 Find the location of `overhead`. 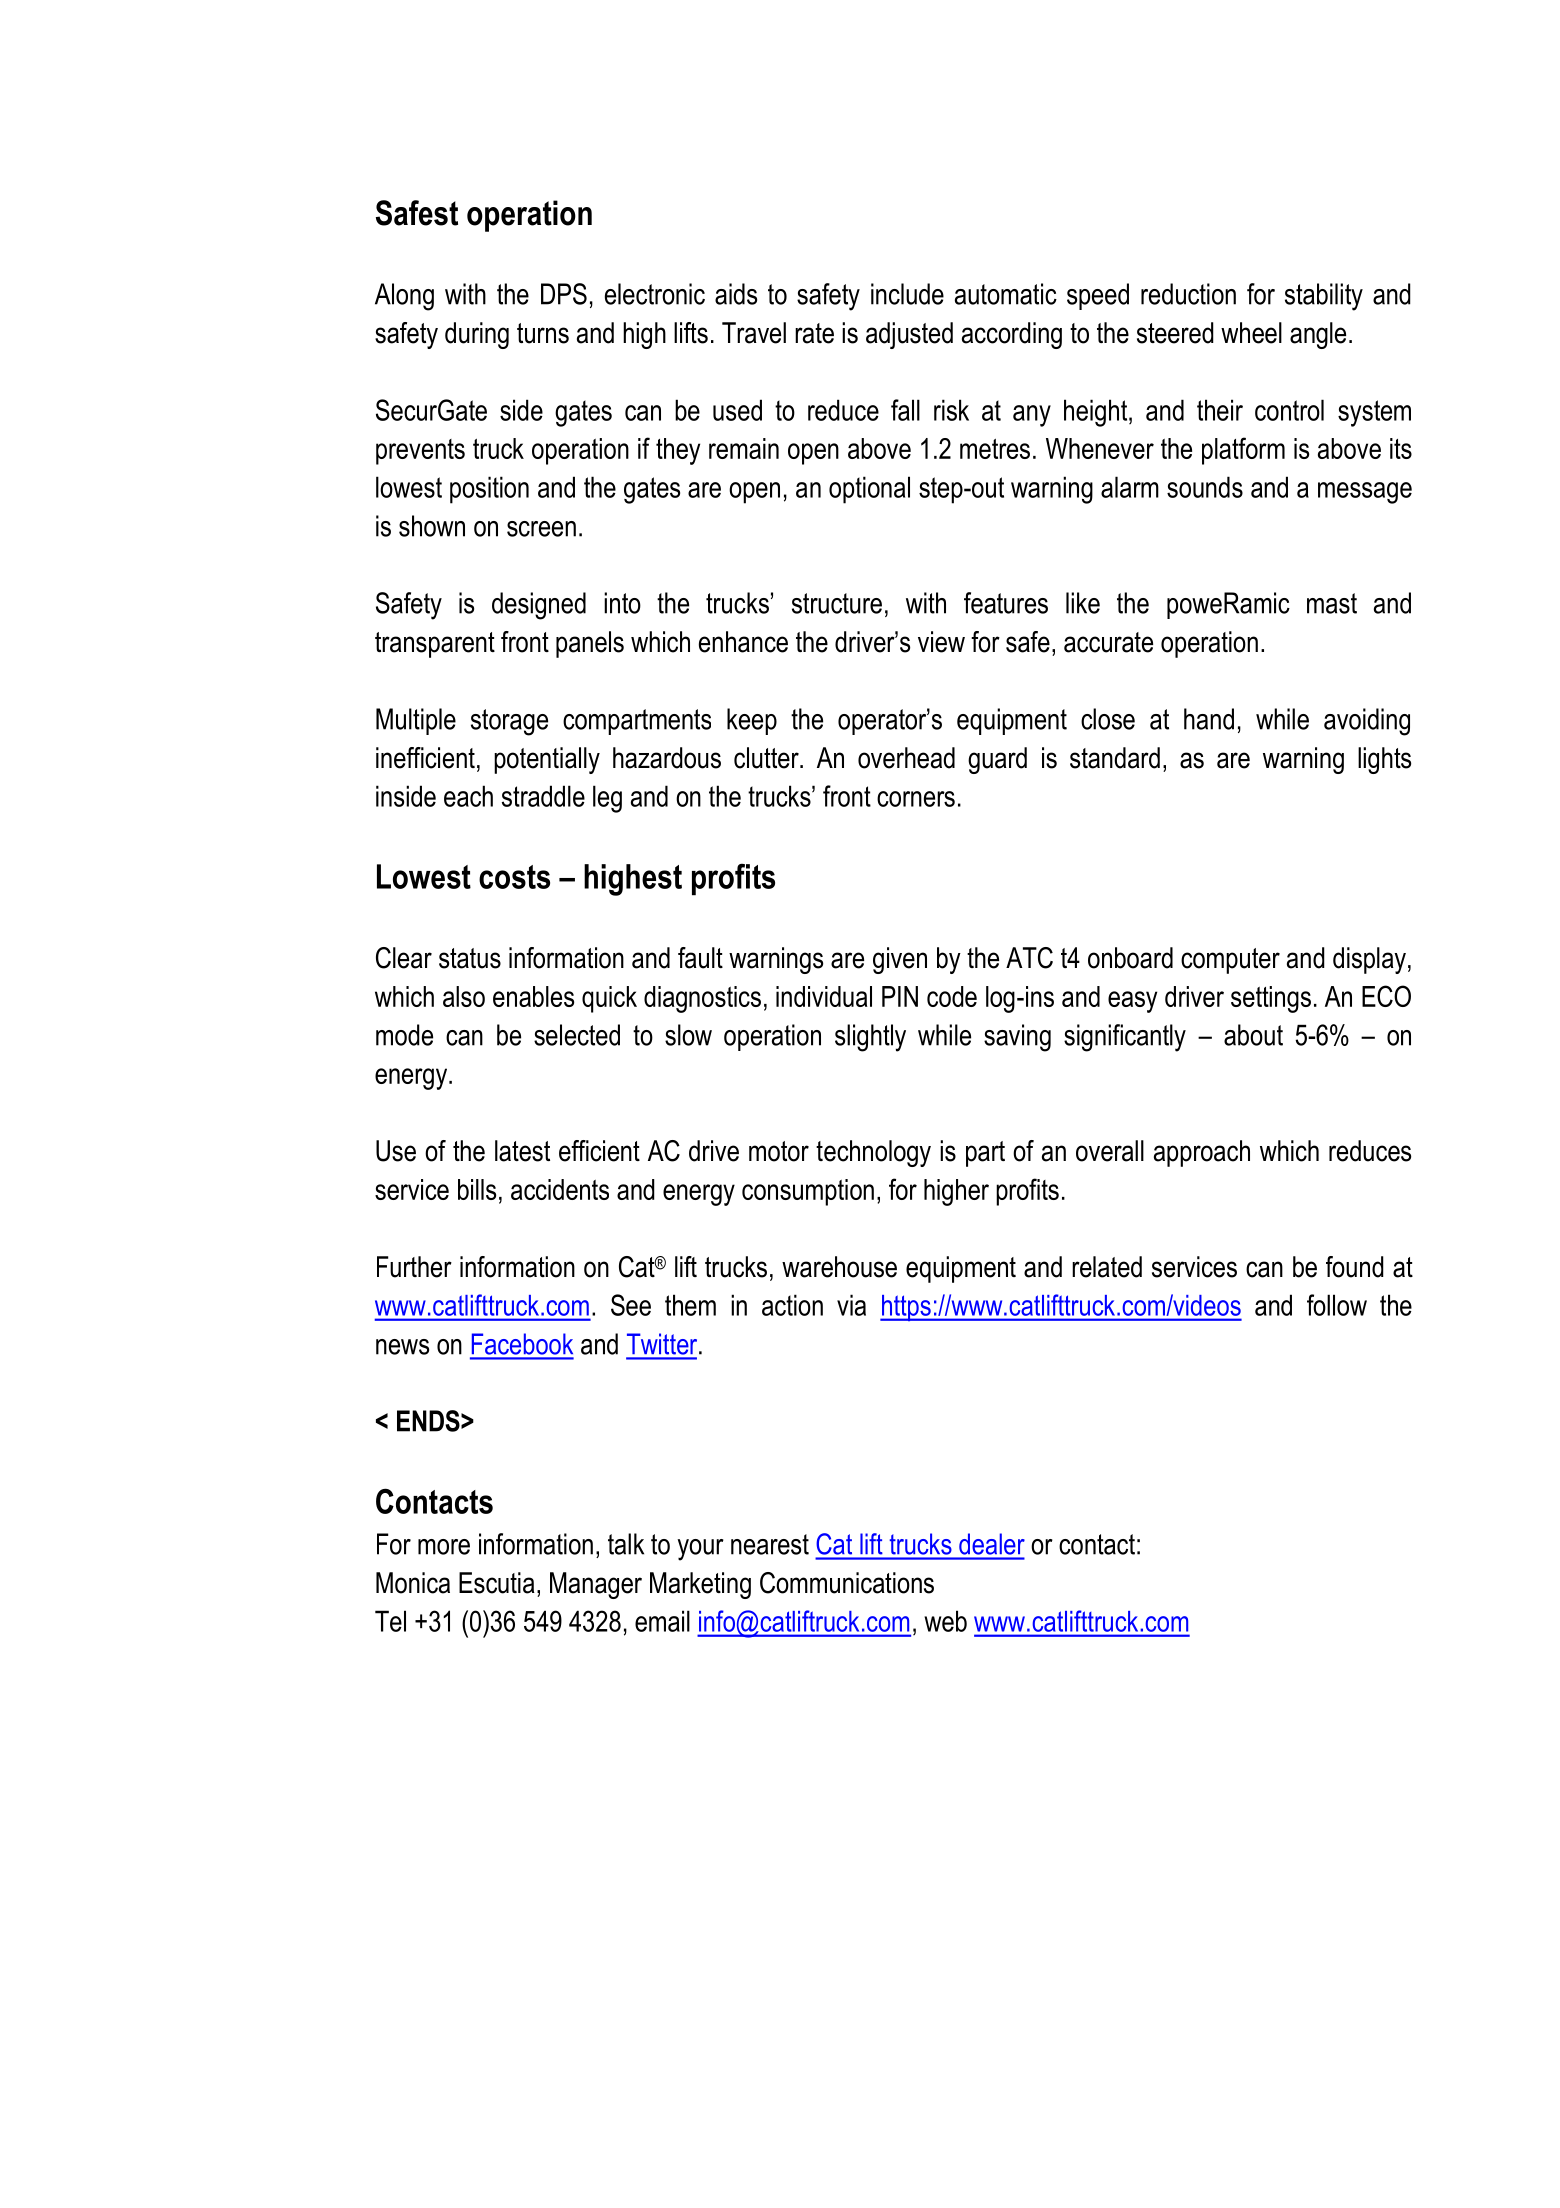

overhead is located at coordinates (906, 758).
